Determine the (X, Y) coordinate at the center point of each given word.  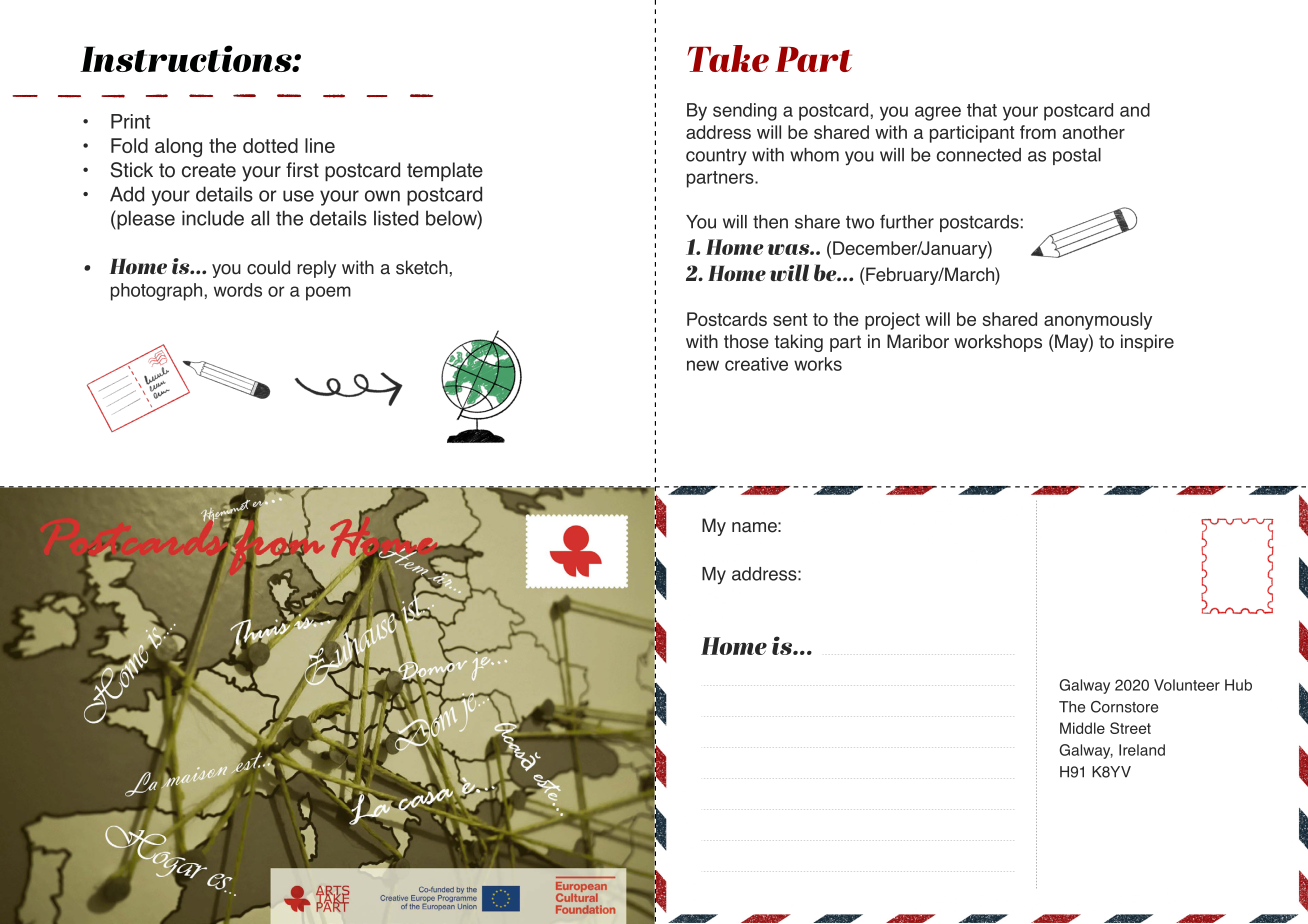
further (907, 221)
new (703, 365)
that (982, 110)
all (260, 218)
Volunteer (1187, 685)
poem (328, 293)
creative (756, 364)
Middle (1082, 728)
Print (130, 121)
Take (728, 58)
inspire (1147, 343)
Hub (1238, 685)
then (770, 222)
